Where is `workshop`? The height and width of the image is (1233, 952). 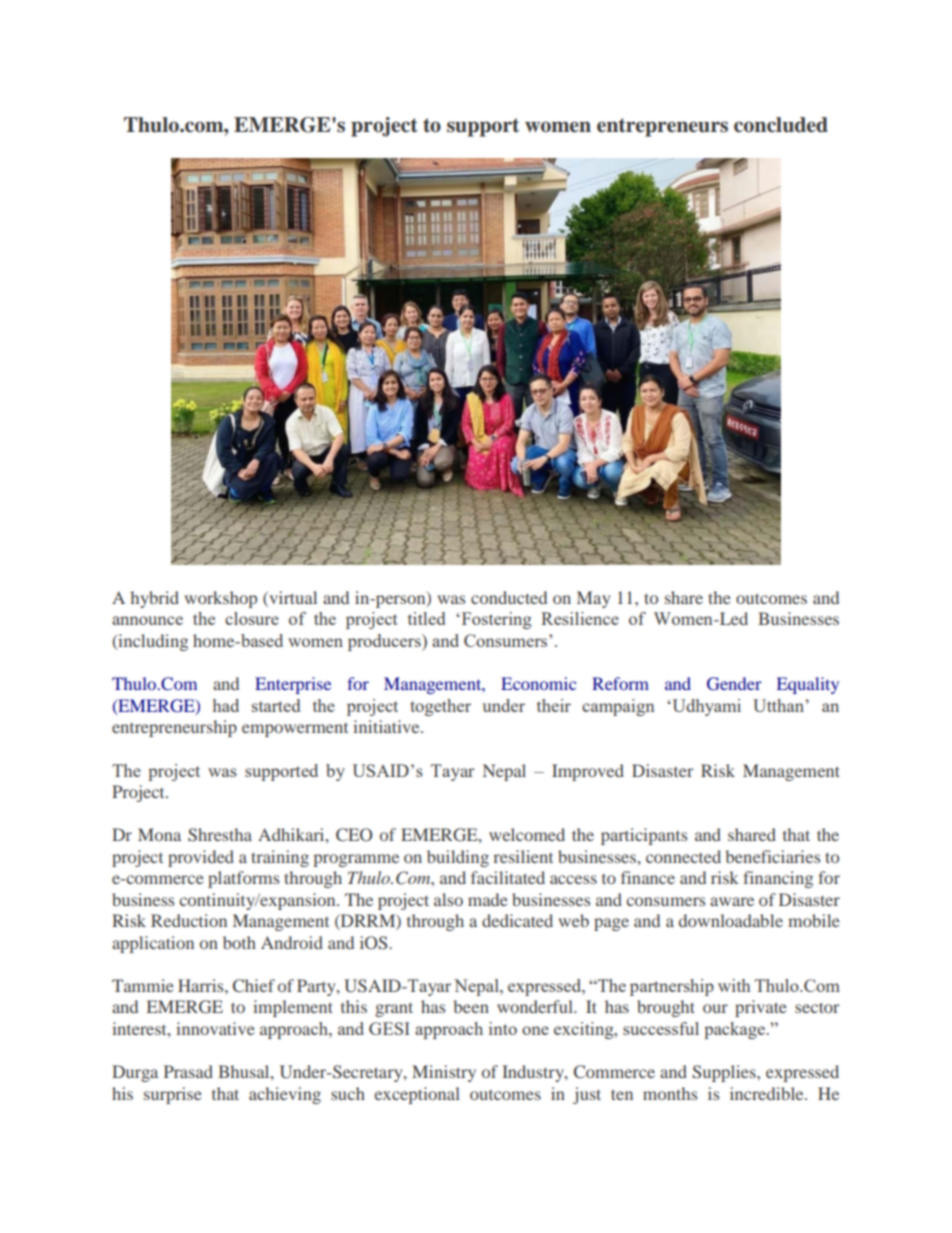
workshop is located at coordinates (220, 599).
